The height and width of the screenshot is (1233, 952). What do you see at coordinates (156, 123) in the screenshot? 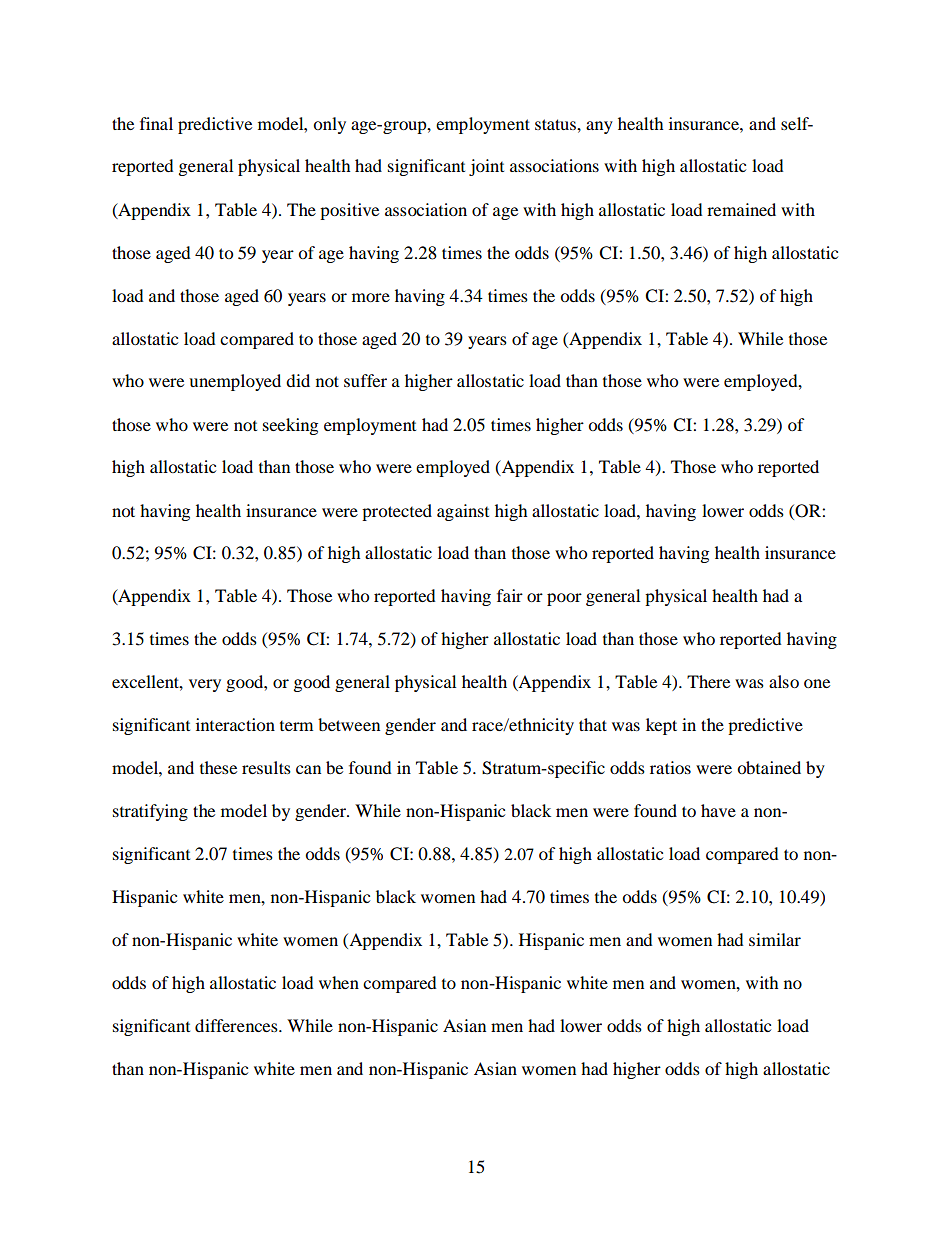
I see `final` at bounding box center [156, 123].
